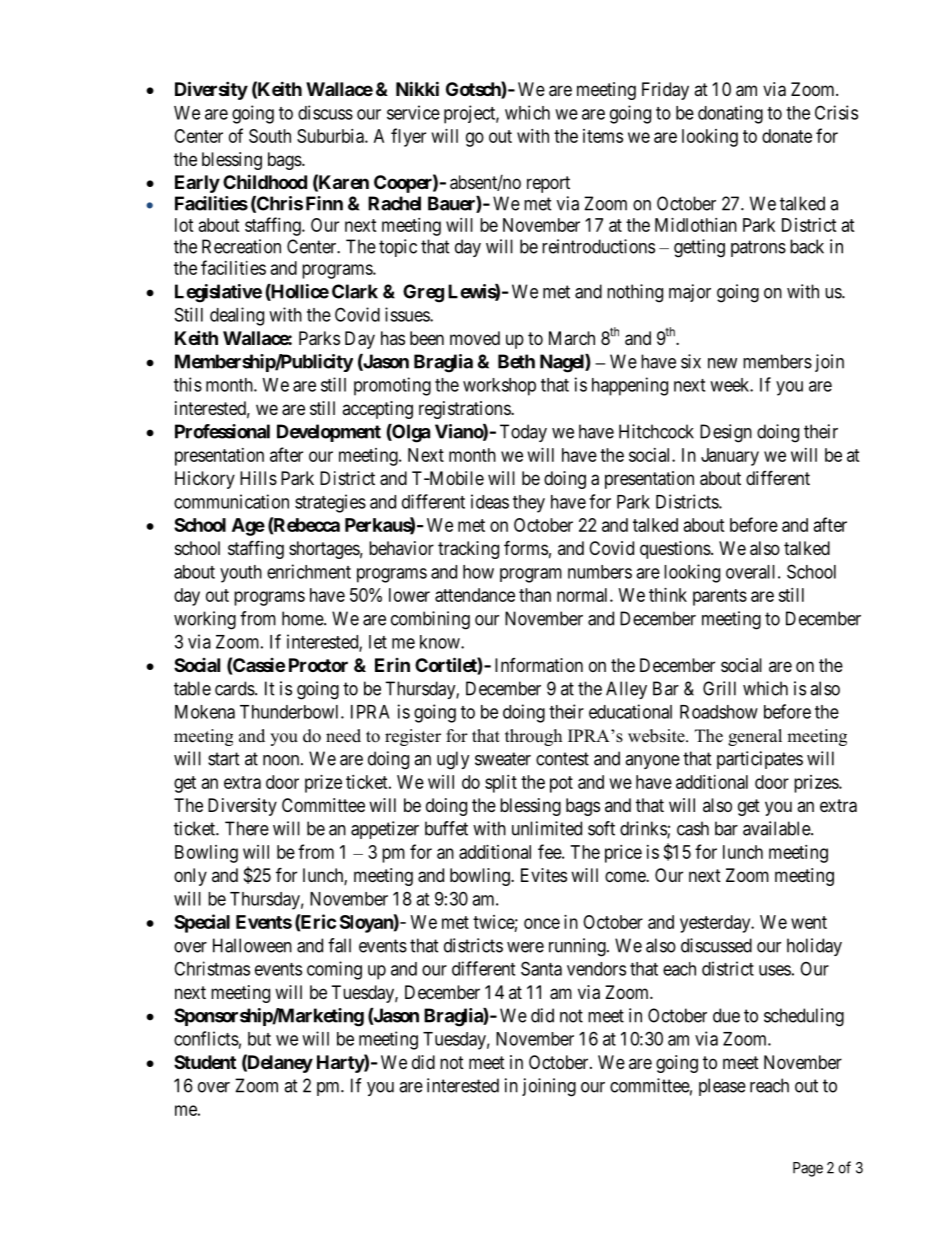 This image has height=1233, width=952. I want to click on available, so click(777, 828).
